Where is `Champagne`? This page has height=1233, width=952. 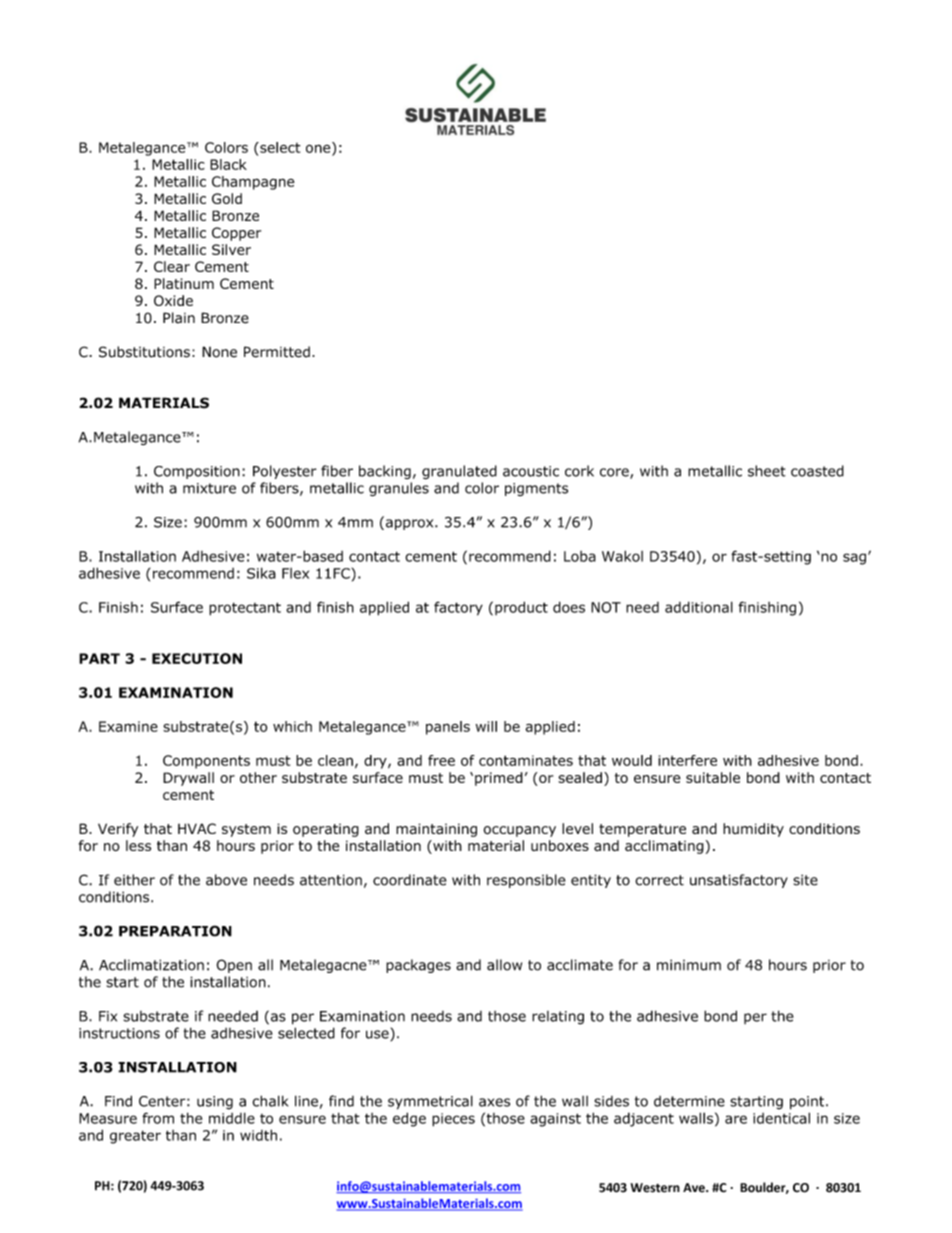 Champagne is located at coordinates (253, 183).
